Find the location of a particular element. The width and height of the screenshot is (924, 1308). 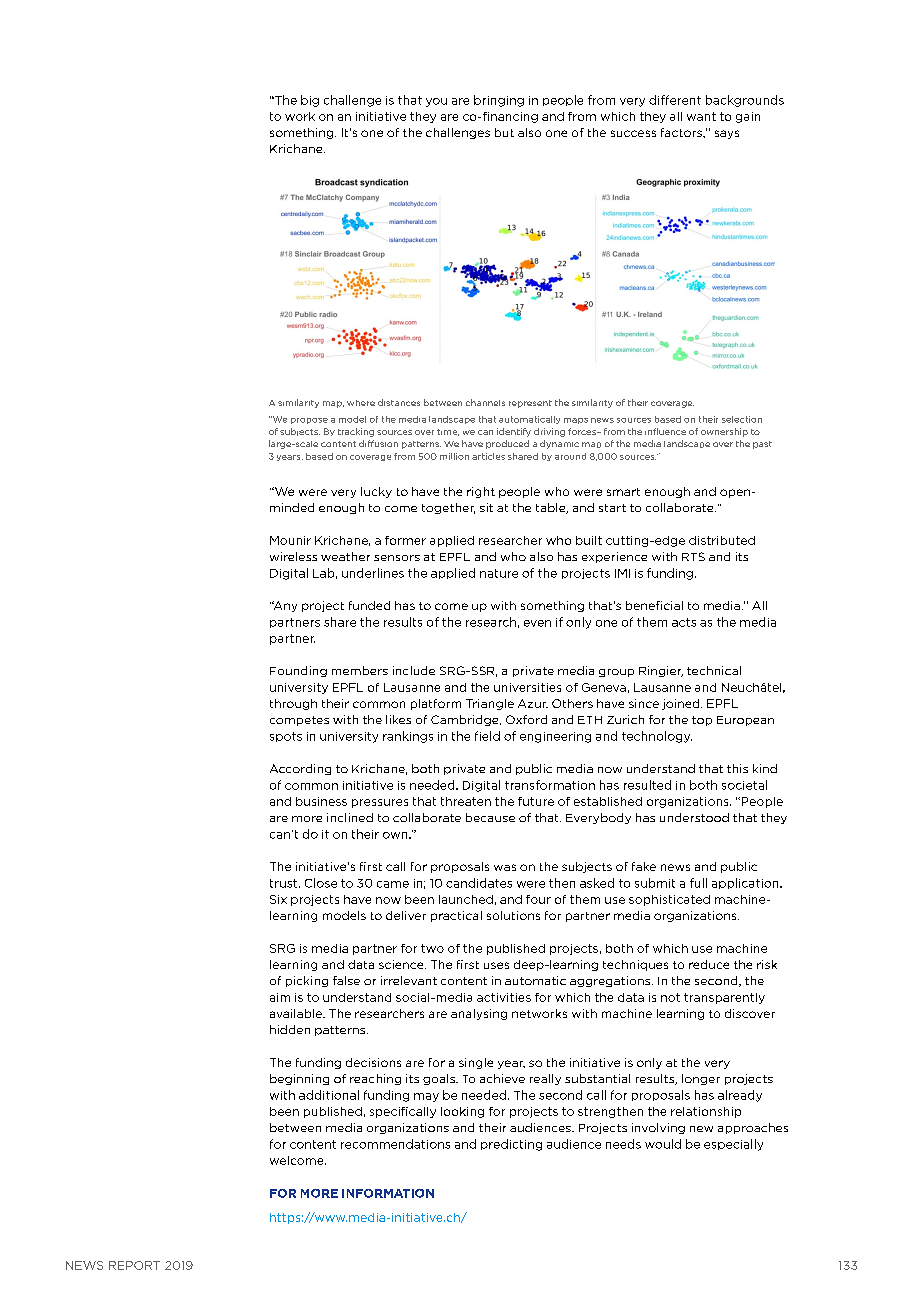

would is located at coordinates (663, 1144).
